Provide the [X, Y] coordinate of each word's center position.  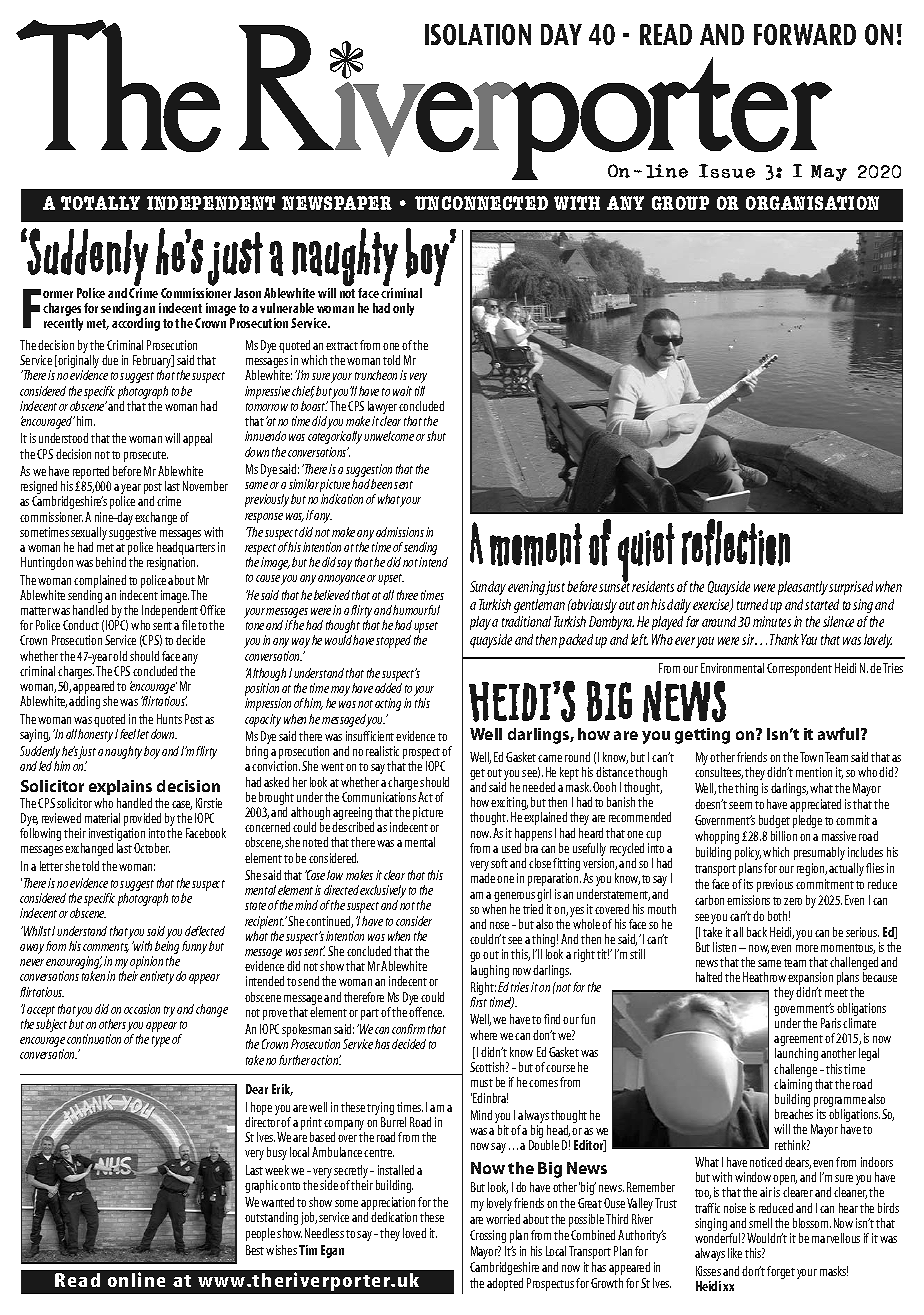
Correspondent [799, 669]
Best [256, 1250]
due [110, 360]
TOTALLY [100, 203]
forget [781, 1272]
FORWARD [805, 34]
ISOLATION [478, 34]
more [807, 948]
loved [414, 1233]
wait [402, 391]
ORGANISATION [812, 203]
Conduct [81, 625]
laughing [490, 971]
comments [106, 948]
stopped [393, 641]
